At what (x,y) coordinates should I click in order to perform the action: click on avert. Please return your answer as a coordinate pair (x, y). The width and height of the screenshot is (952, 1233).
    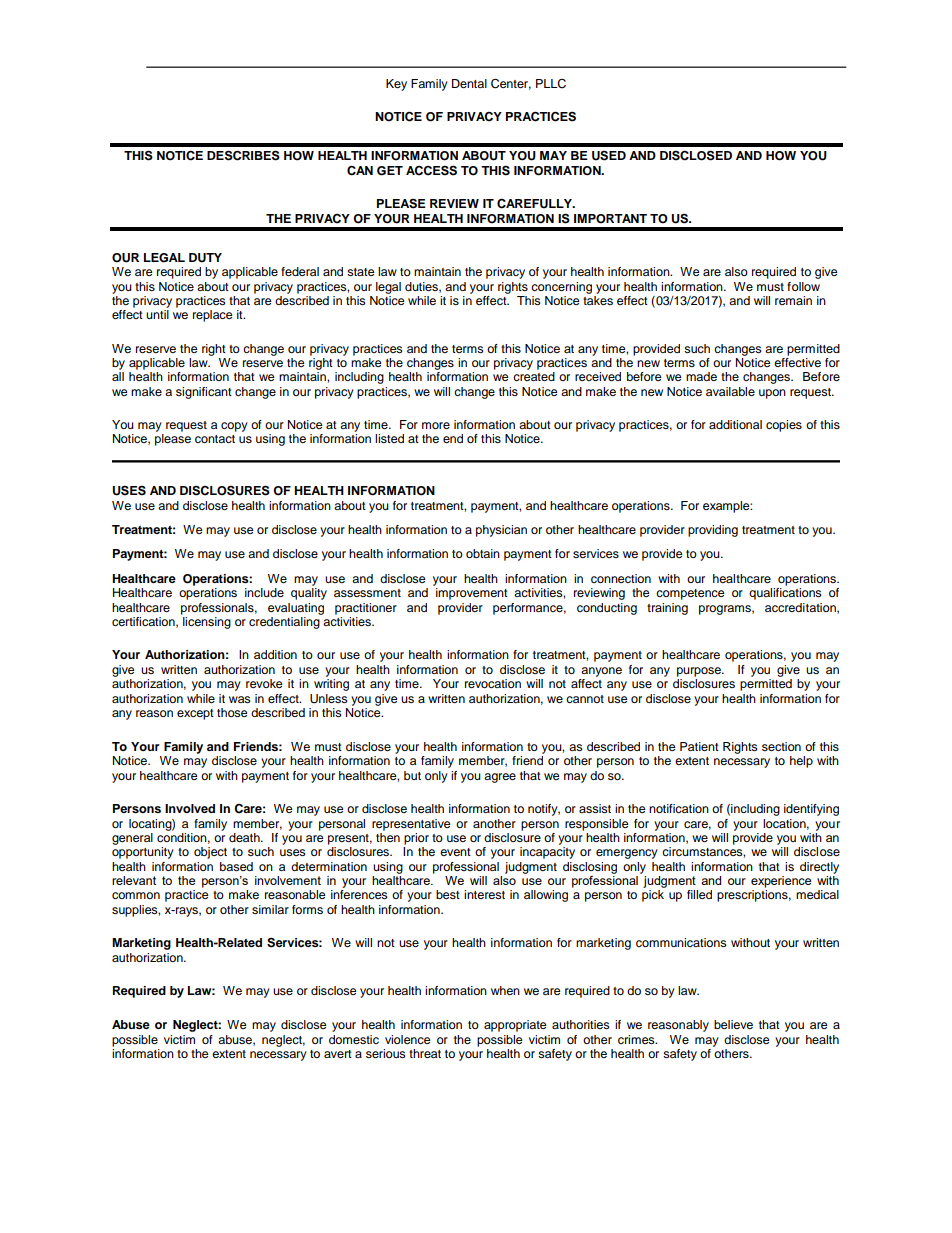
    Looking at the image, I should click on (338, 1054).
